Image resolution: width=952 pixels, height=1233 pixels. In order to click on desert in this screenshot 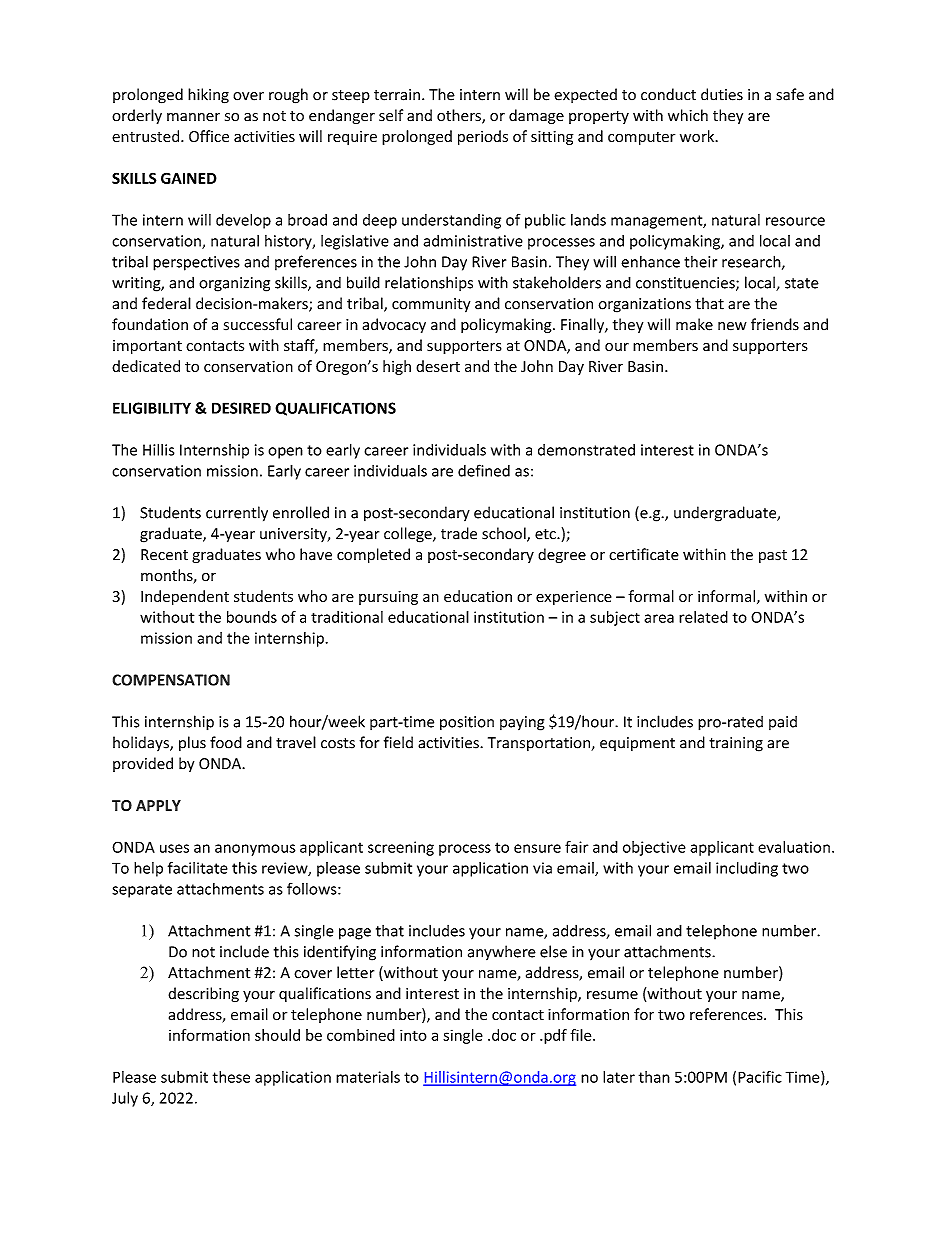, I will do `click(438, 366)`.
